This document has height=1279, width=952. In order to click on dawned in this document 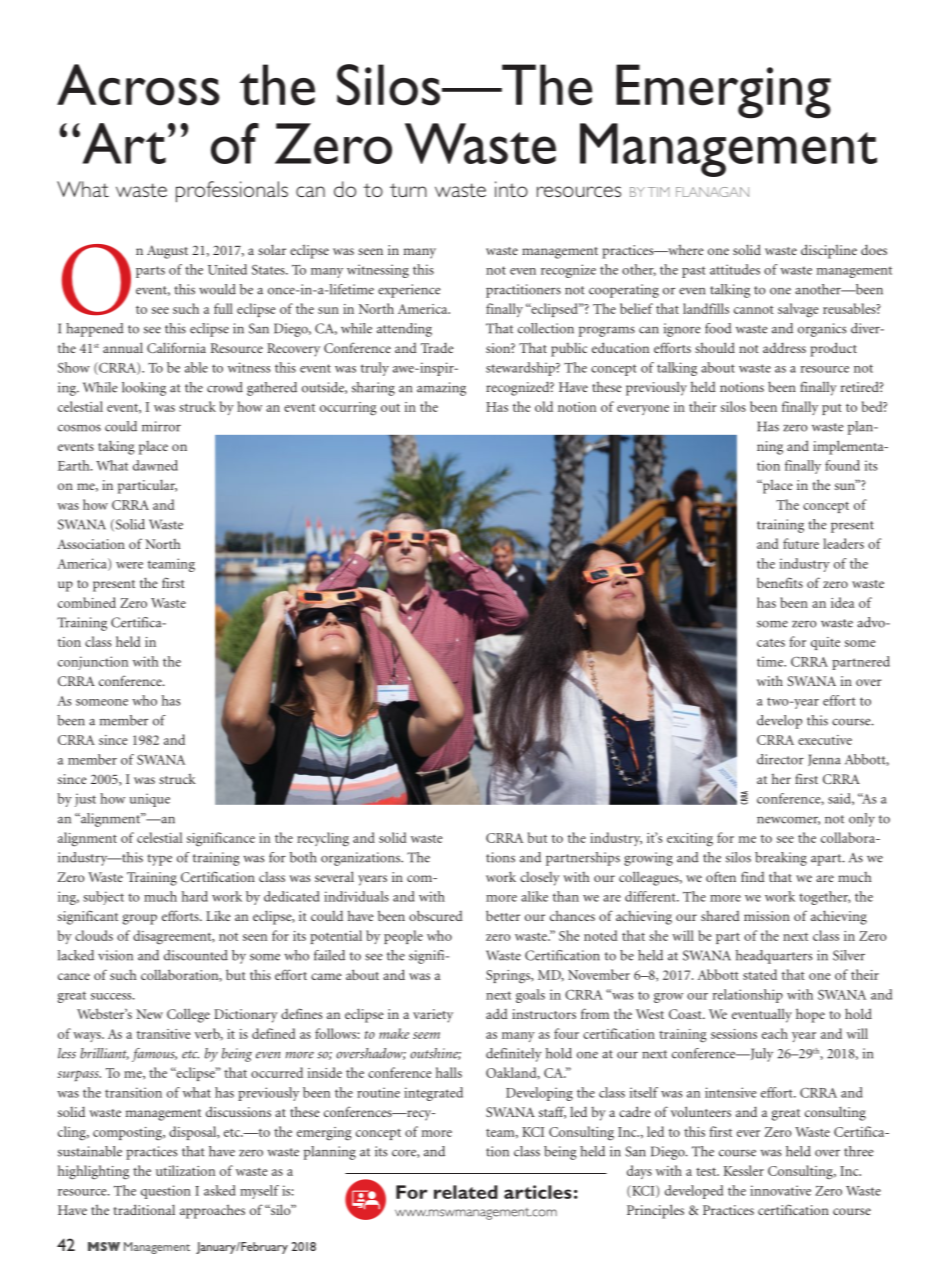, I will do `click(155, 465)`.
